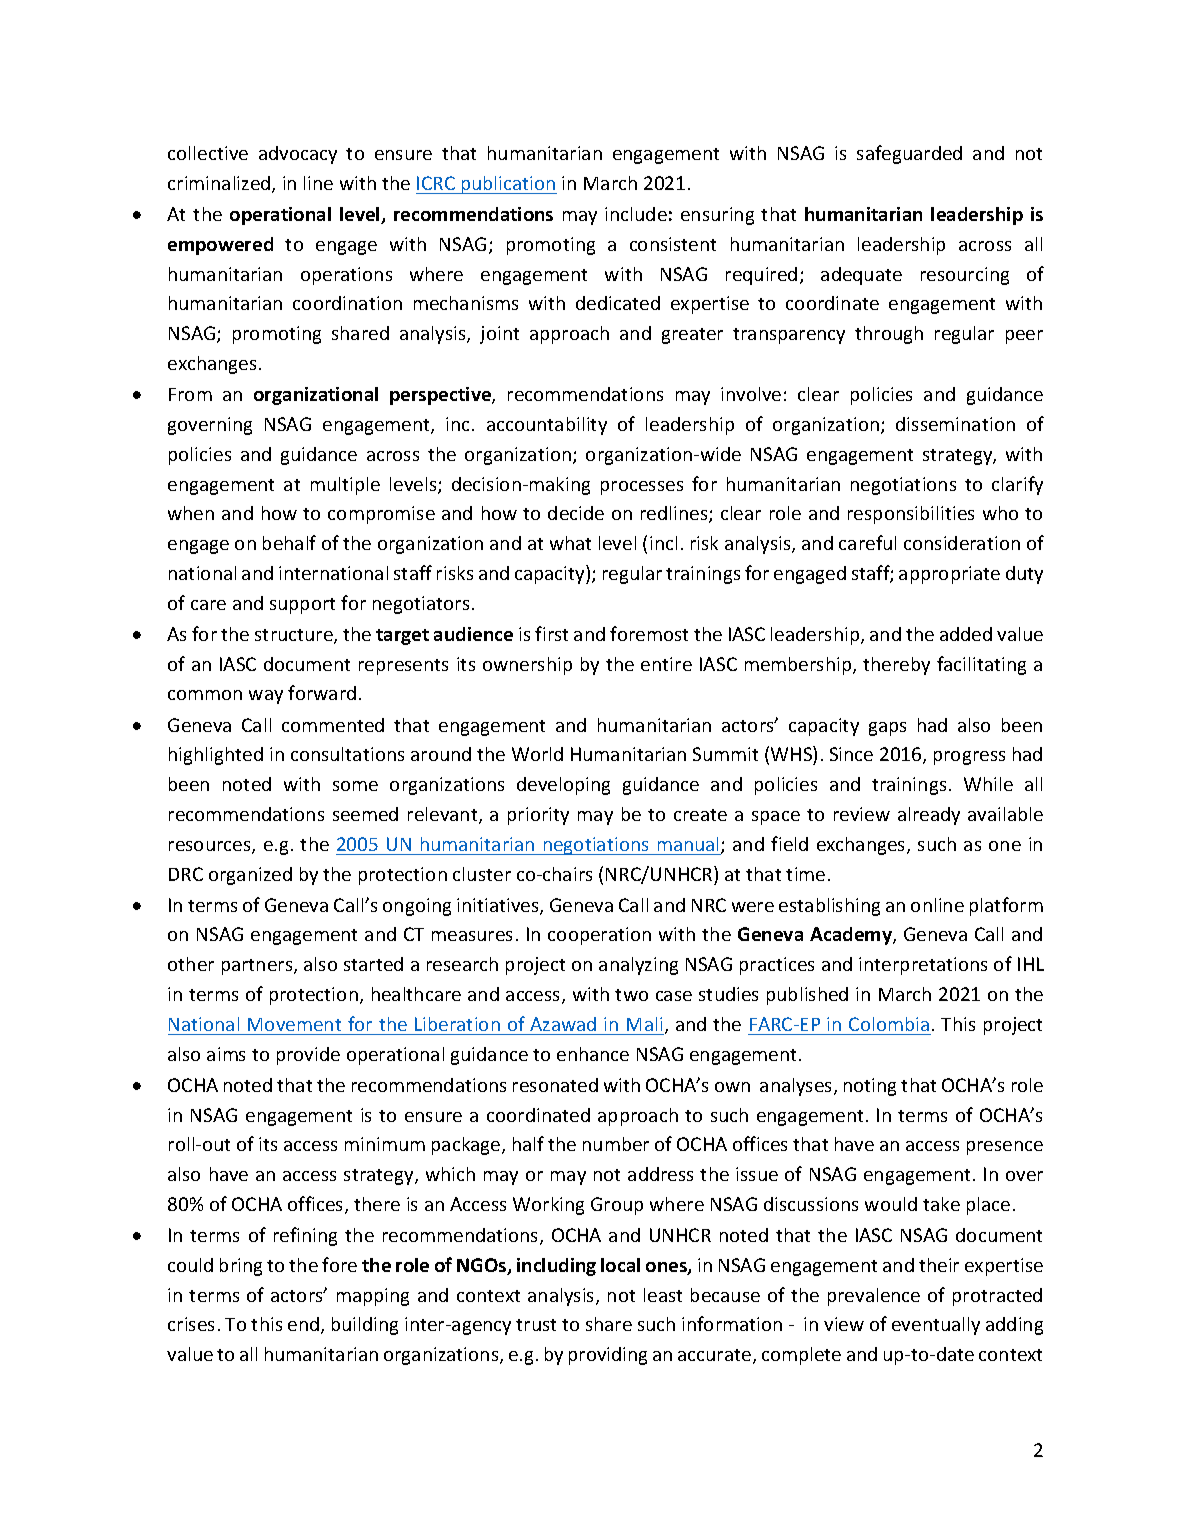 This screenshot has width=1182, height=1530. I want to click on safeguarded, so click(909, 154).
